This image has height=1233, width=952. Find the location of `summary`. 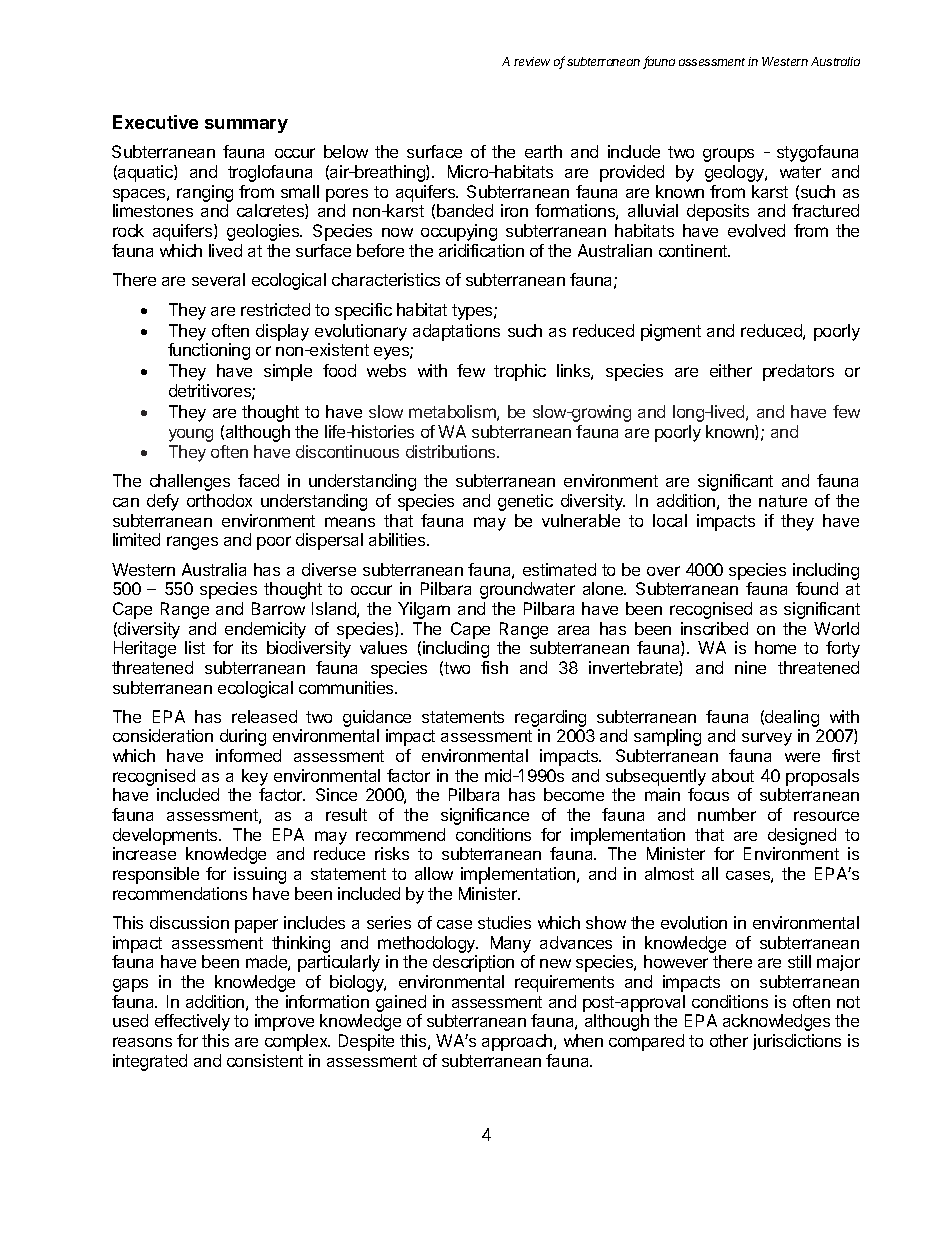

summary is located at coordinates (246, 126).
